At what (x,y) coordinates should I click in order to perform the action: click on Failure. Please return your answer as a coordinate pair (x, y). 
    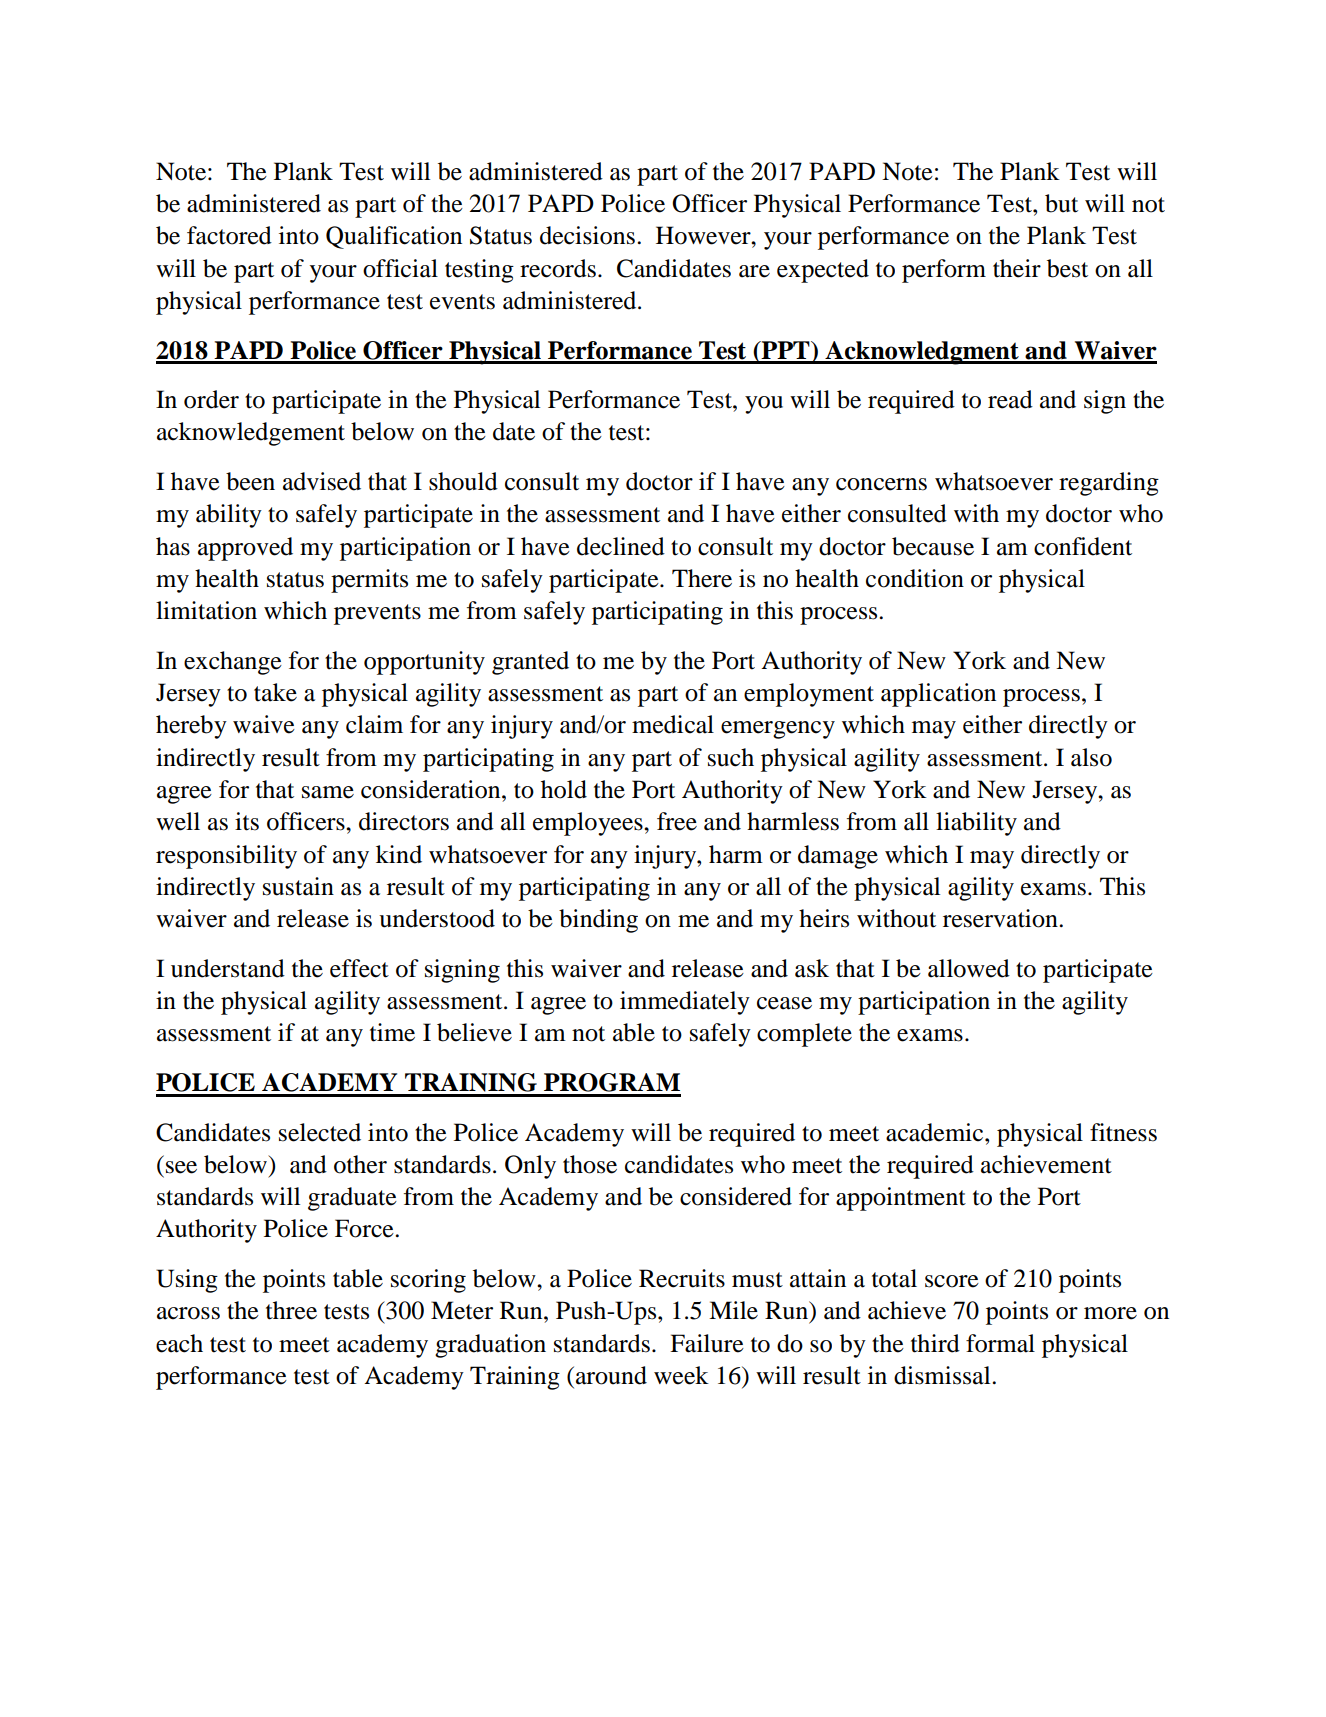
    Looking at the image, I should click on (707, 1343).
